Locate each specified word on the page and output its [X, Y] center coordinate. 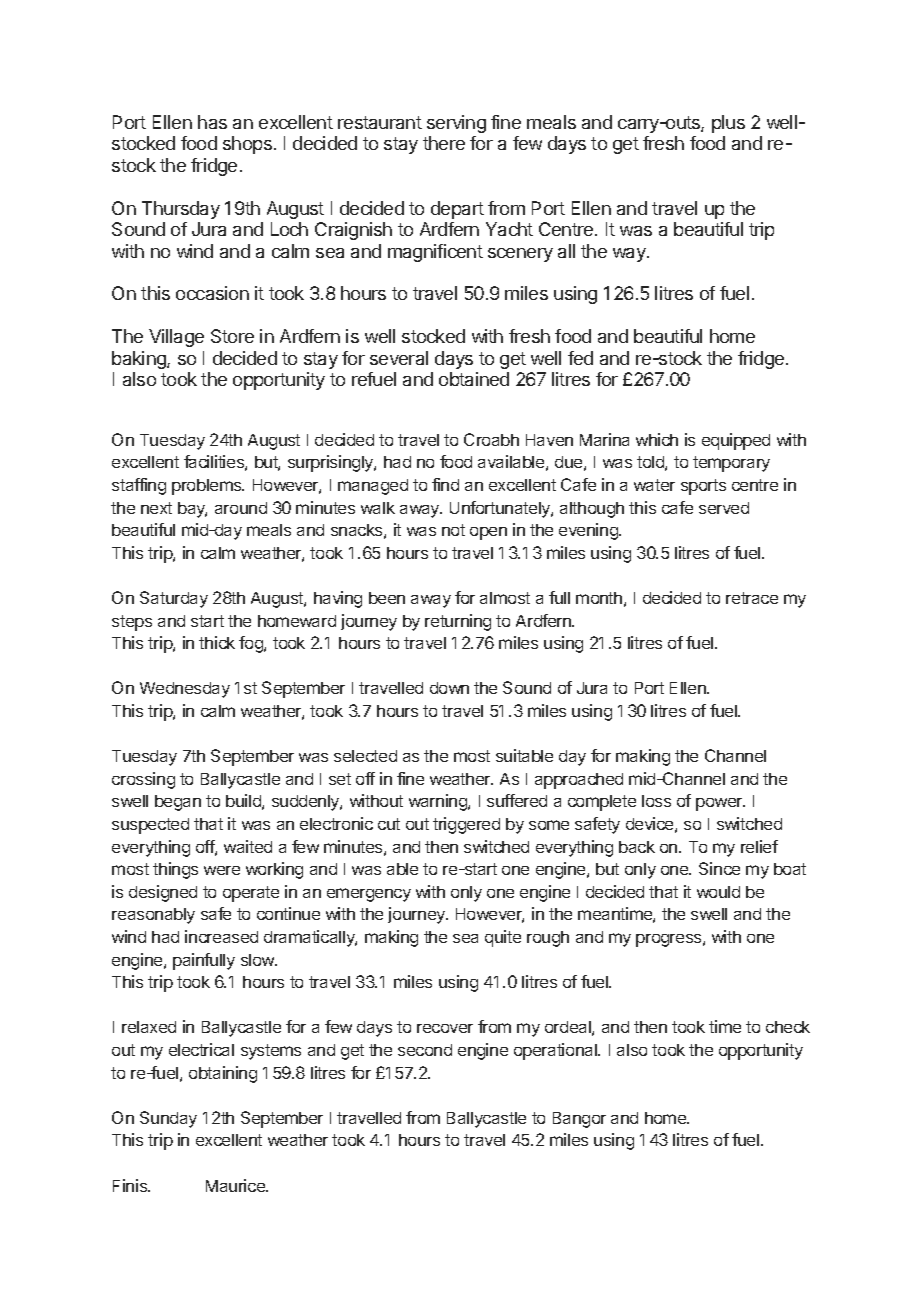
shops [247, 145]
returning [458, 622]
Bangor [579, 1120]
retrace [752, 598]
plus [728, 124]
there [444, 143]
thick [217, 642]
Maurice [236, 1185]
